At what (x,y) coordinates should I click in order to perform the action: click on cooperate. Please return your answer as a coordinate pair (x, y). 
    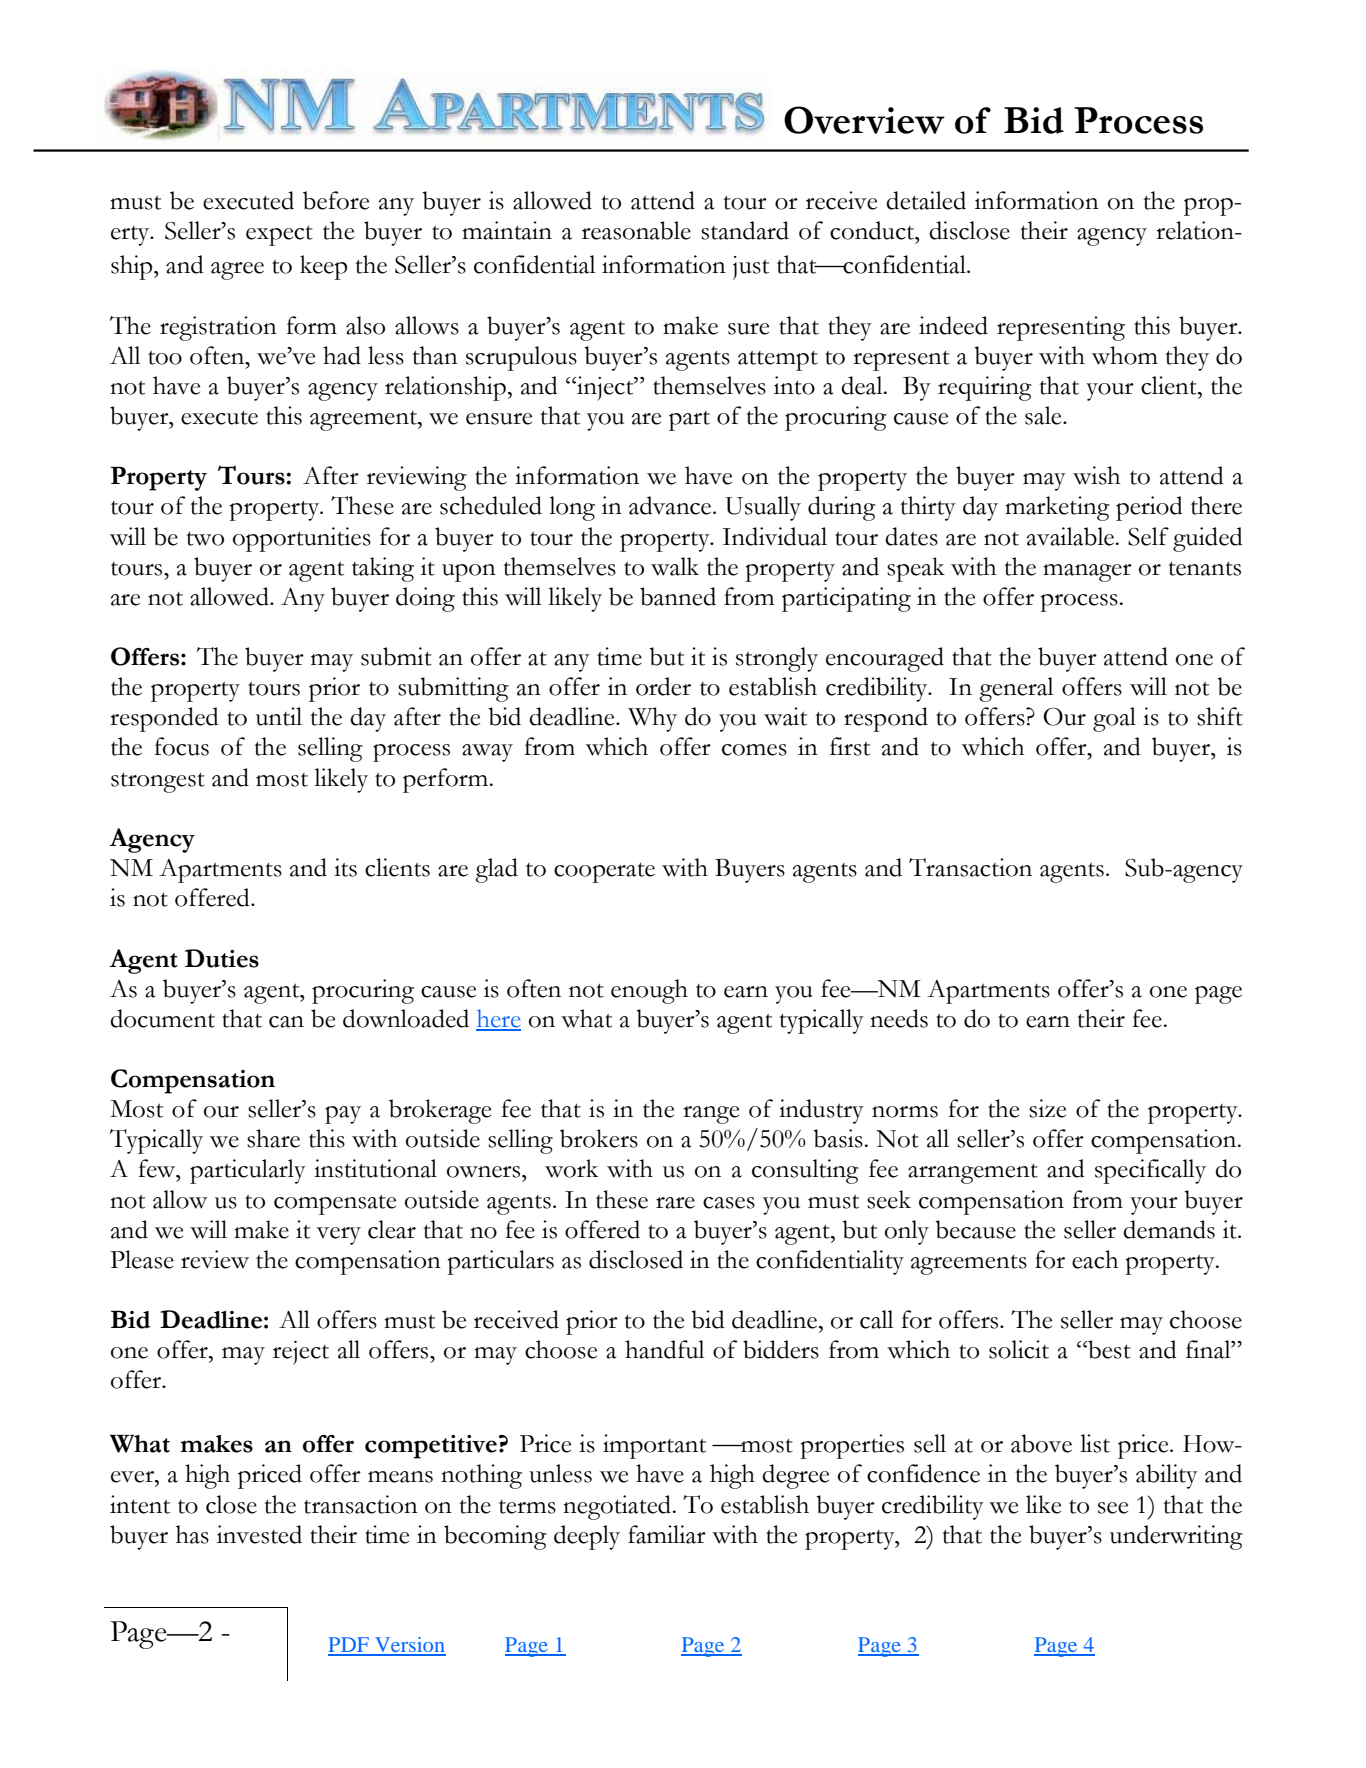
    Looking at the image, I should click on (604, 873).
